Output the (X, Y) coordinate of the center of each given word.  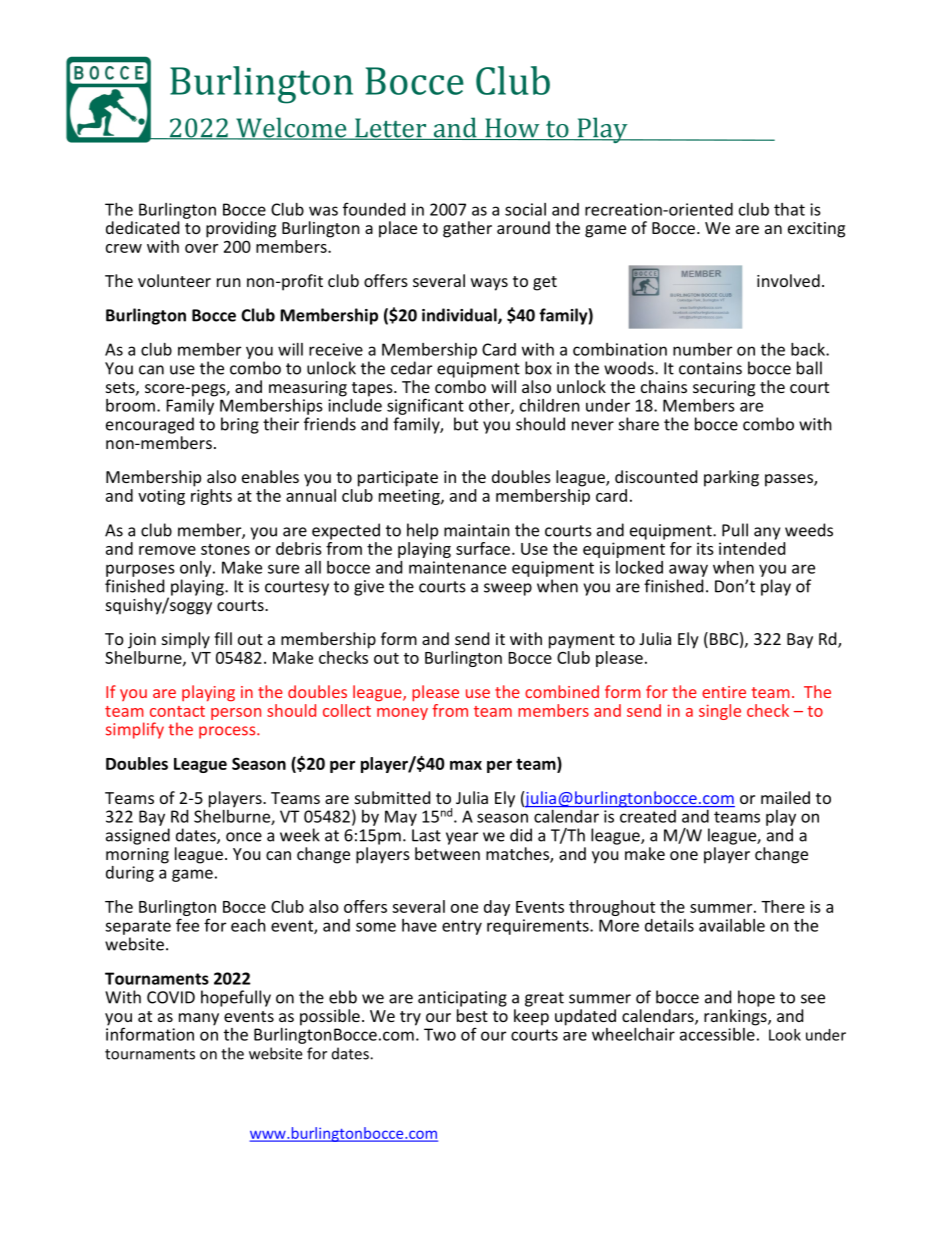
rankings (736, 1017)
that (789, 209)
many (199, 1019)
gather (467, 229)
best (472, 1015)
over (201, 248)
